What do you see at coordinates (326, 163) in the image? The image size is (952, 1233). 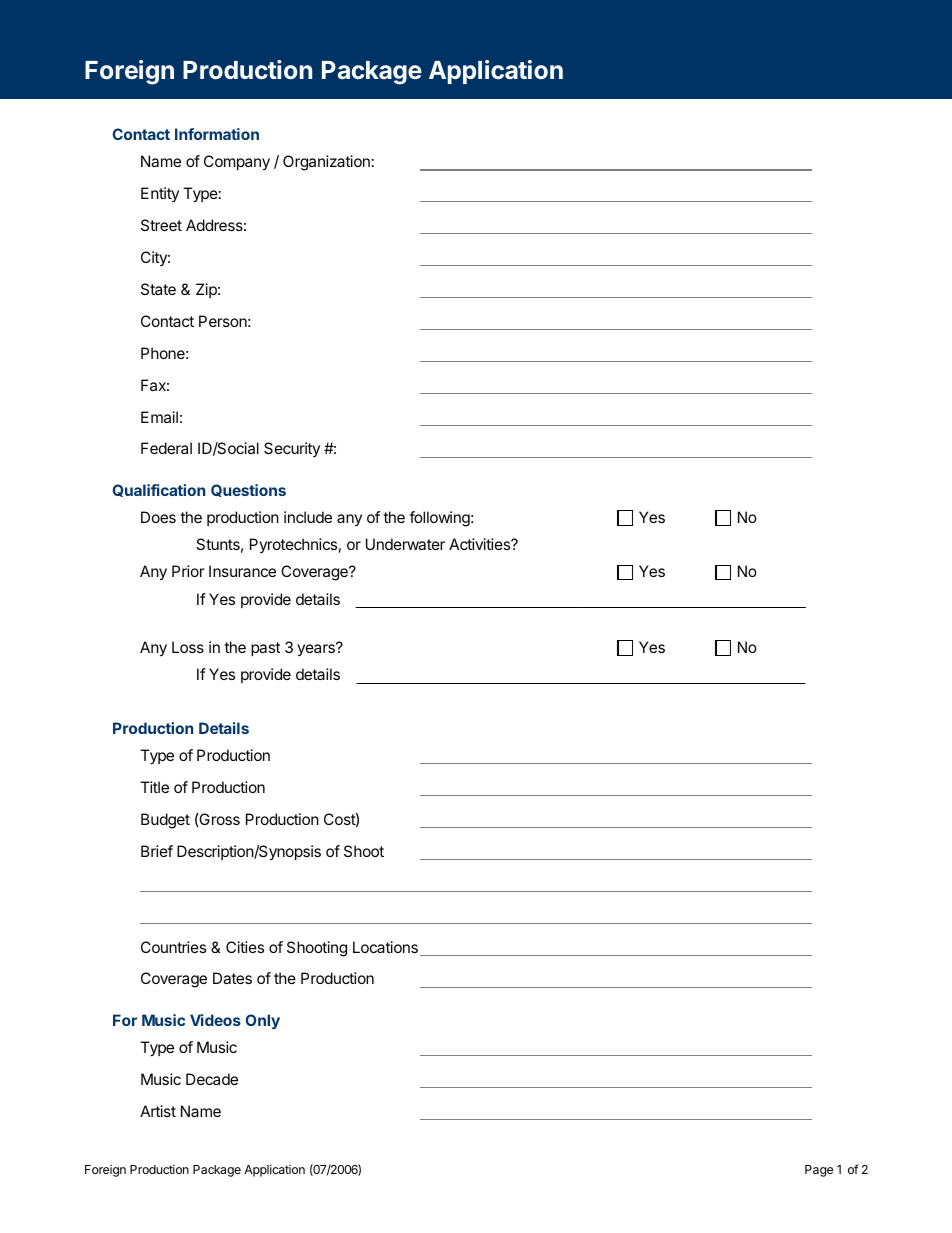 I see `Organization` at bounding box center [326, 163].
